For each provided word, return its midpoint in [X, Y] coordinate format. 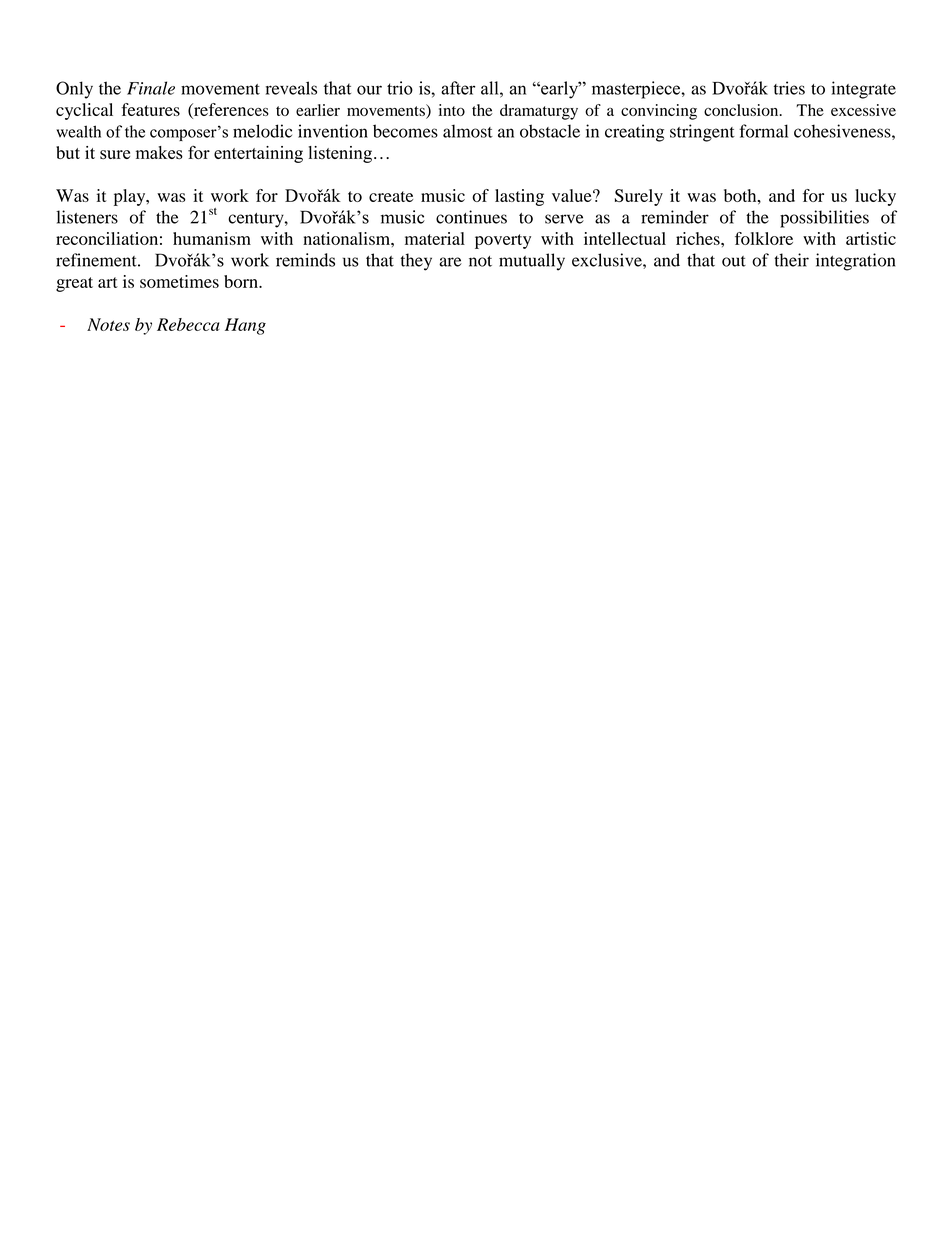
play [131, 197]
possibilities [824, 219]
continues [471, 217]
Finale [151, 88]
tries [789, 88]
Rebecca [188, 324]
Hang [245, 326]
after [458, 88]
